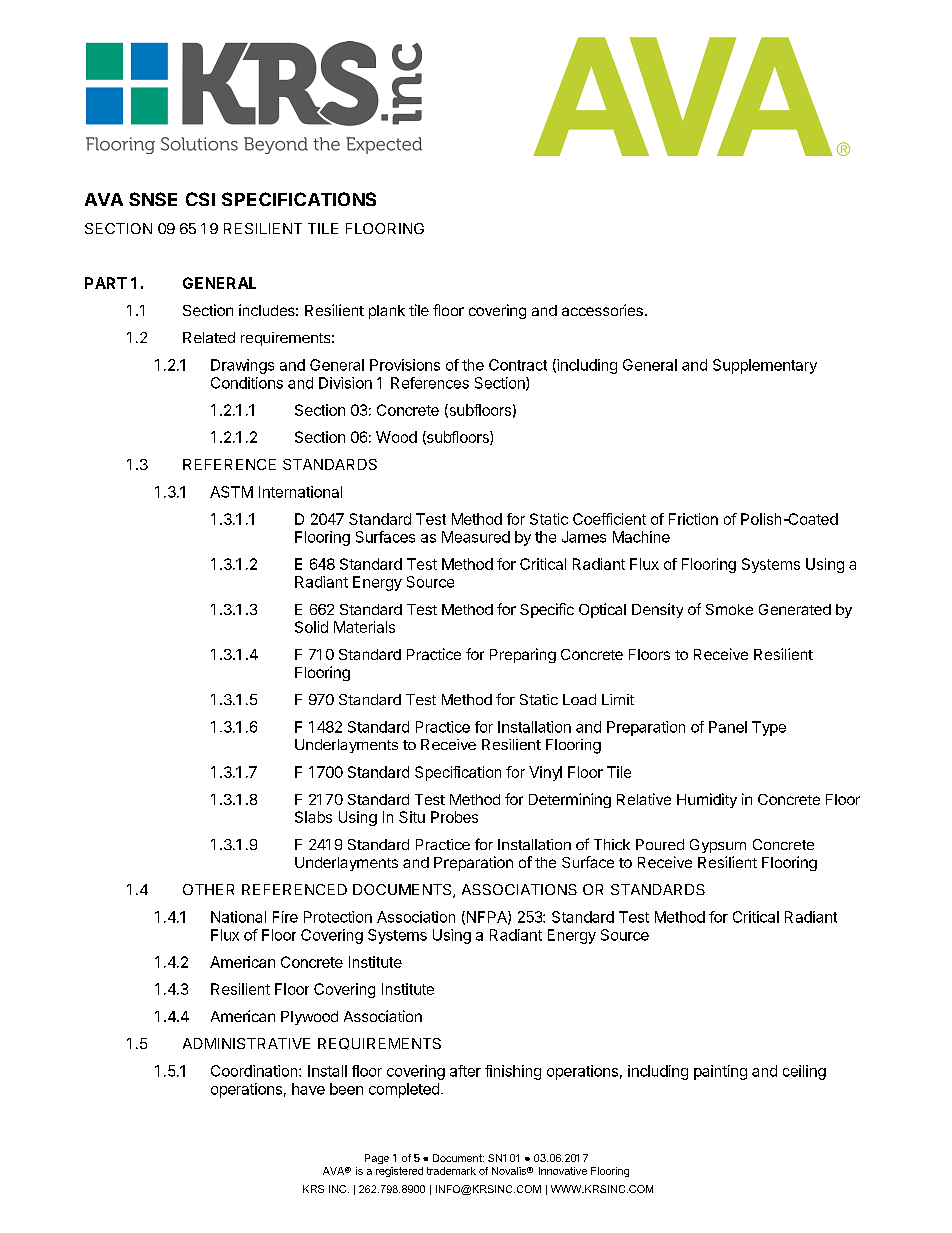 The image size is (952, 1233). I want to click on trademark, so click(451, 1171).
